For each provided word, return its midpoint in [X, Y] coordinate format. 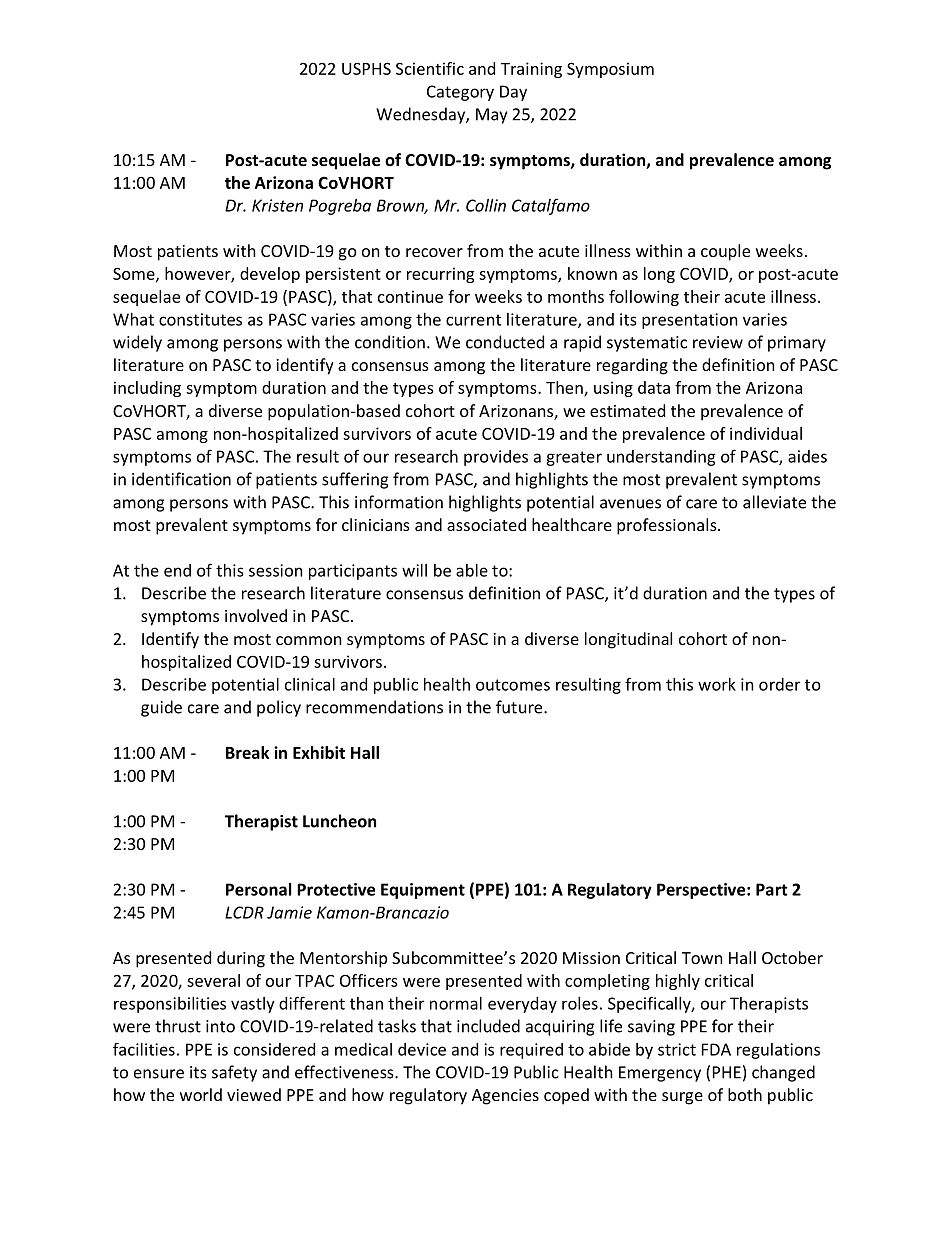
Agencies [505, 1097]
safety [234, 1073]
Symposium [610, 70]
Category [460, 93]
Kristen [277, 205]
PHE [727, 1072]
